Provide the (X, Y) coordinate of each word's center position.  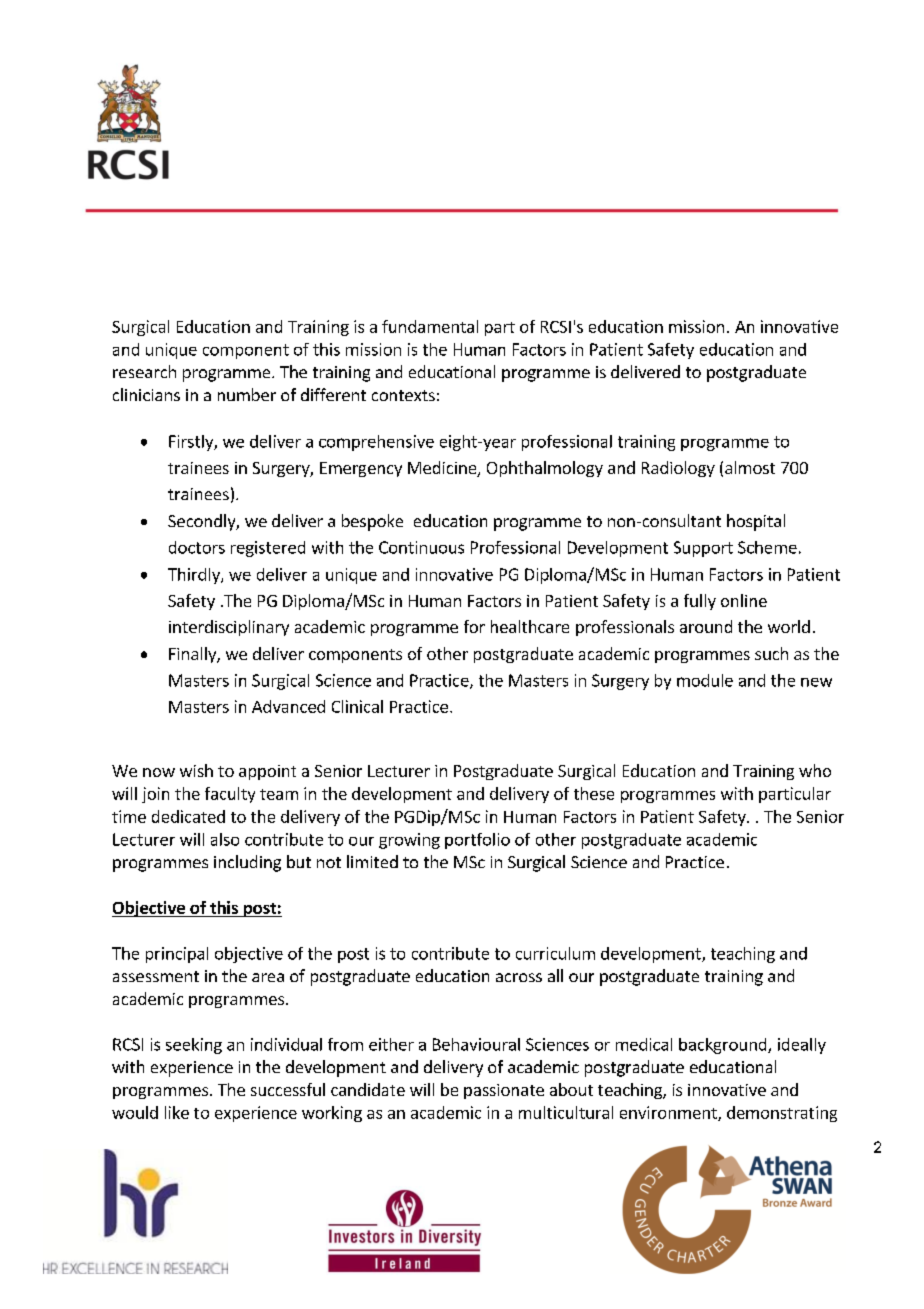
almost (750, 467)
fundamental (430, 326)
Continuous (421, 547)
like (177, 1112)
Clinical (357, 706)
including (247, 863)
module (705, 680)
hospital (756, 522)
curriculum (555, 953)
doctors (197, 547)
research (144, 371)
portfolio (477, 841)
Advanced (288, 706)
